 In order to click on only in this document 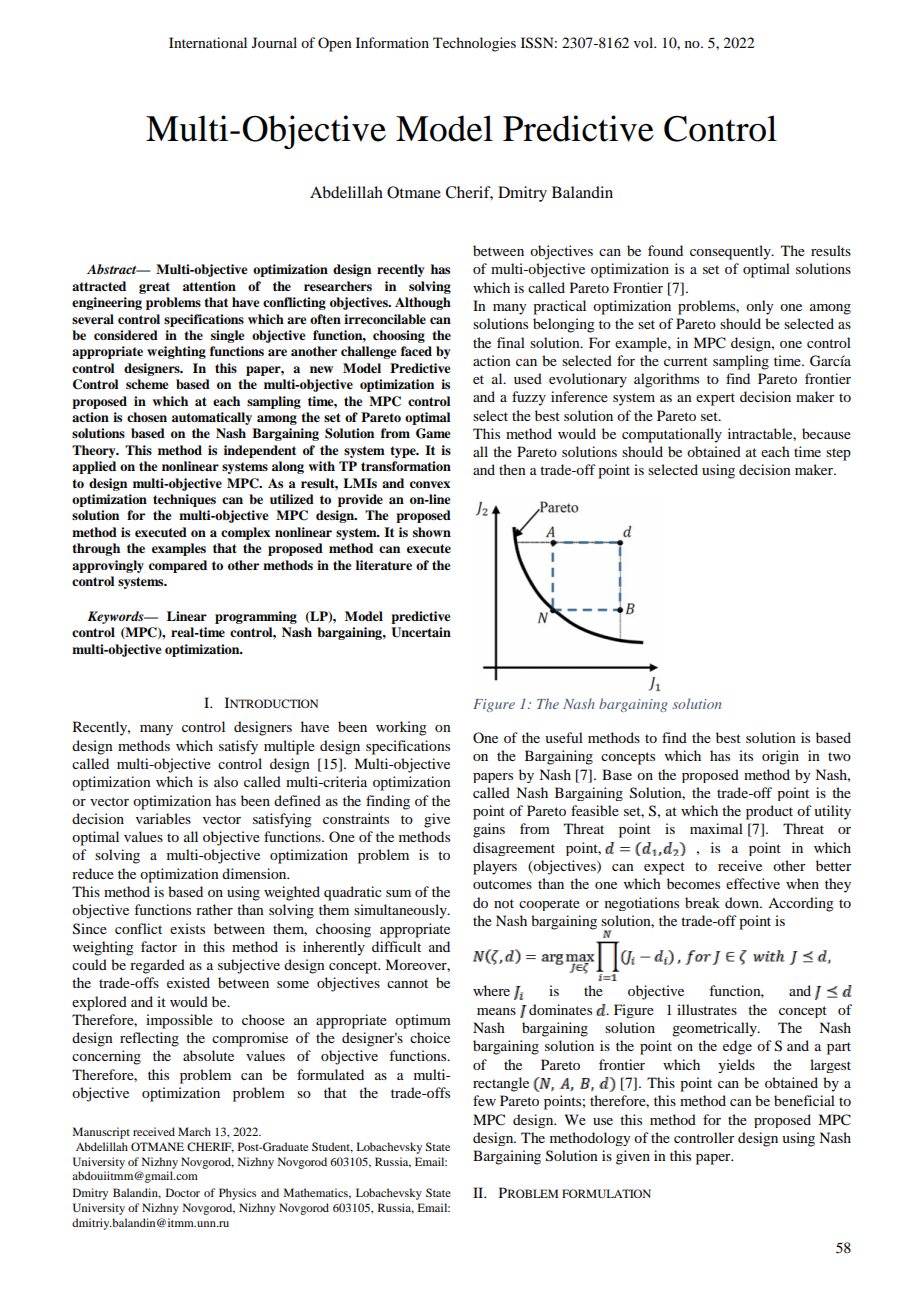, I will do `click(759, 307)`.
